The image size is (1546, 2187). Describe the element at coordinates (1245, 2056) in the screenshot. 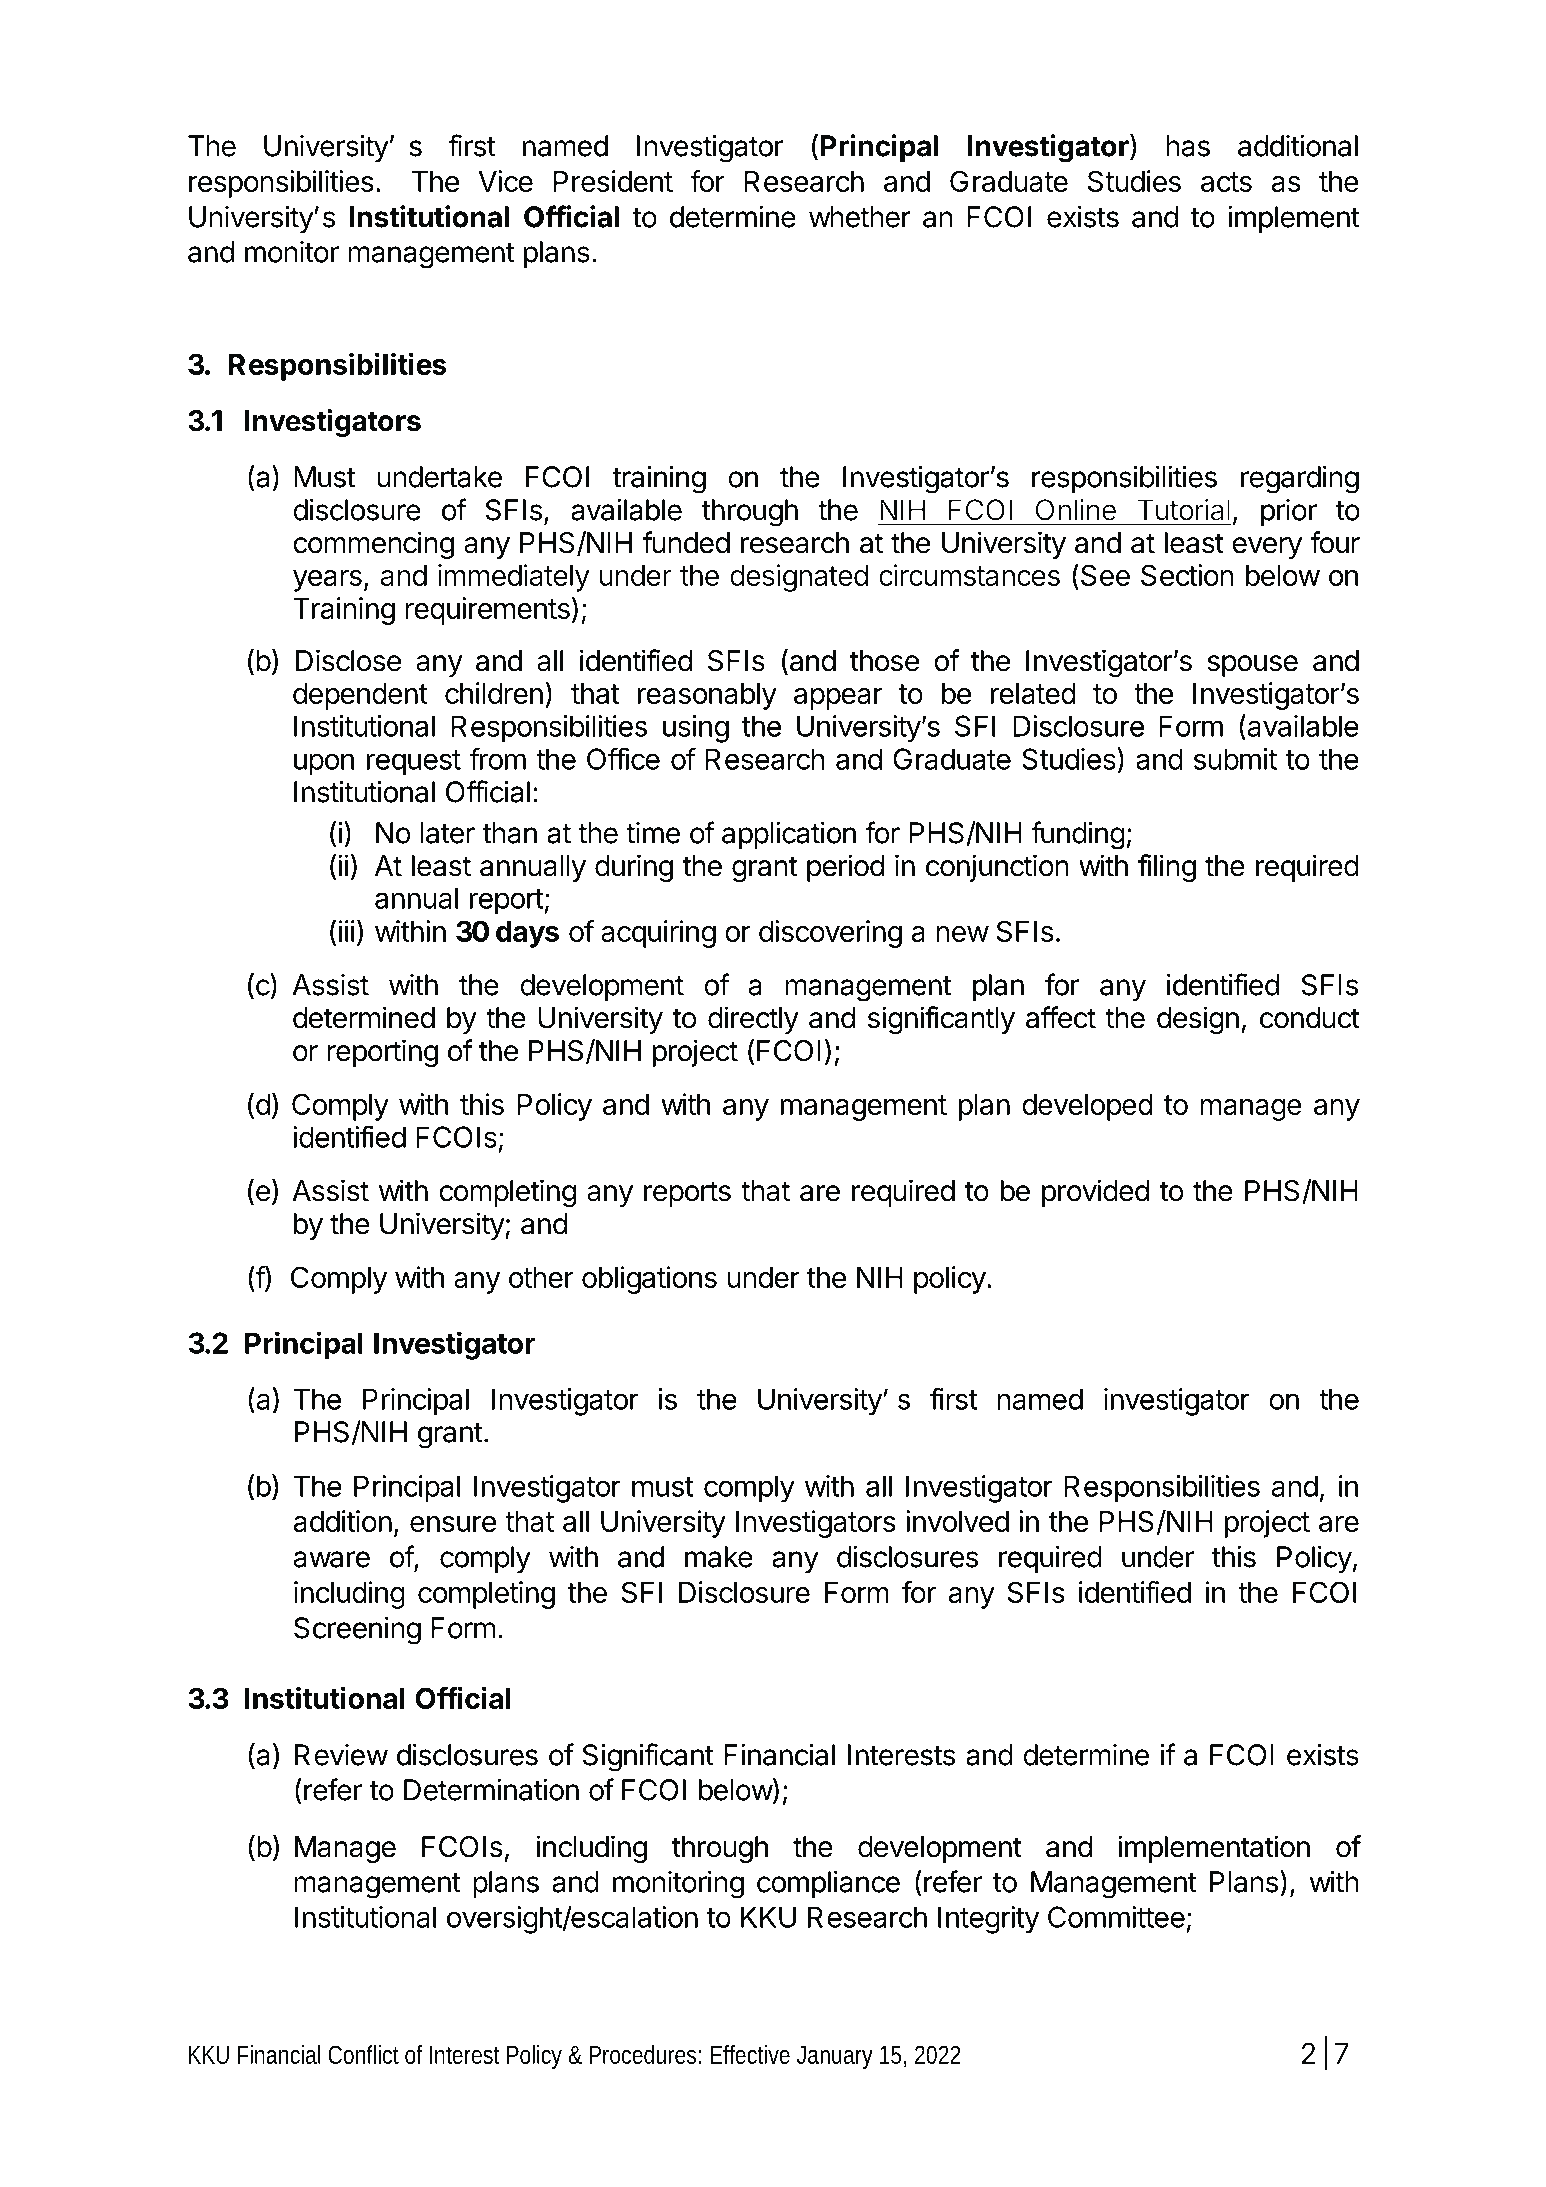

I see `Page` at that location.
